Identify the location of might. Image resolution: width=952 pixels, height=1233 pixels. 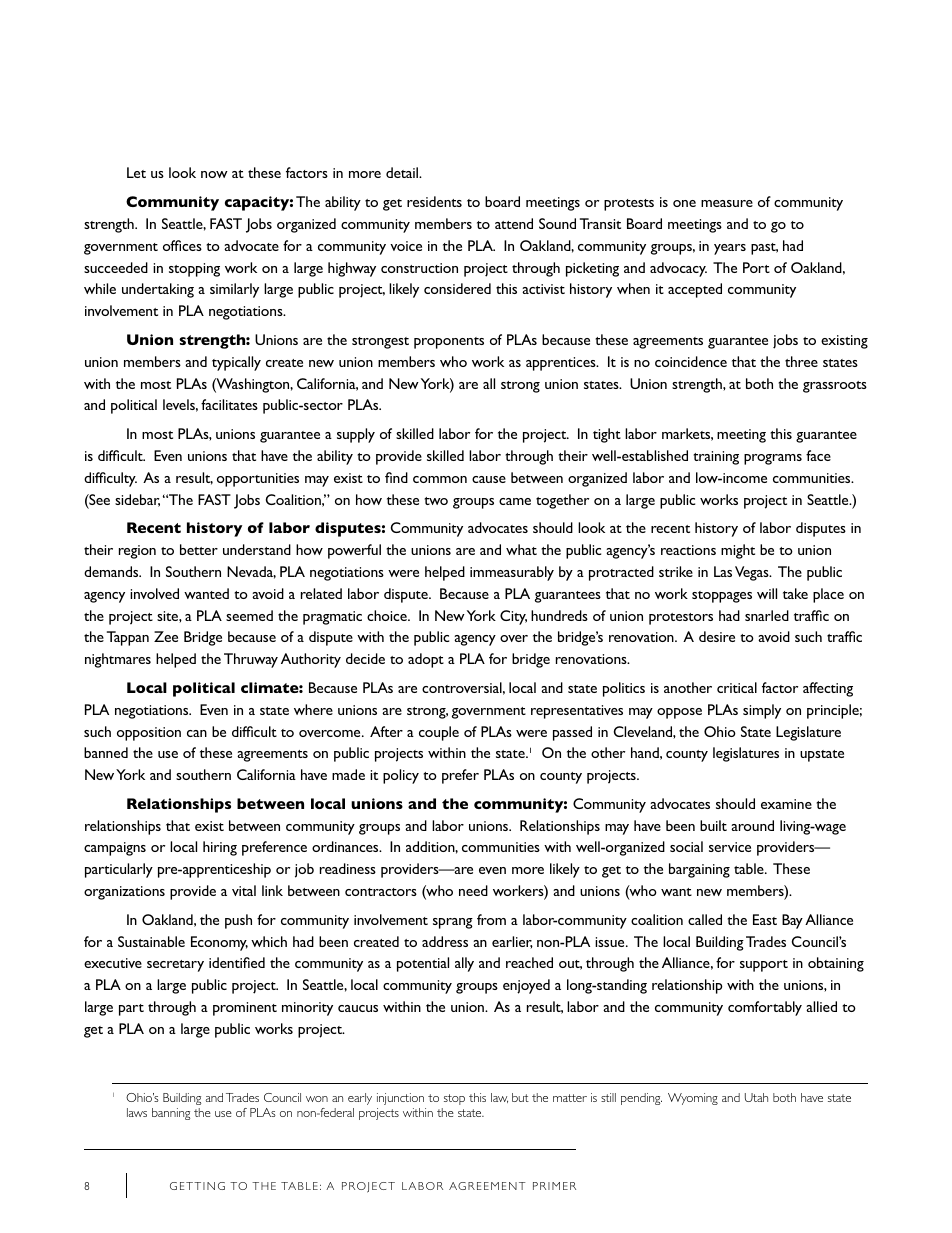
(738, 551).
